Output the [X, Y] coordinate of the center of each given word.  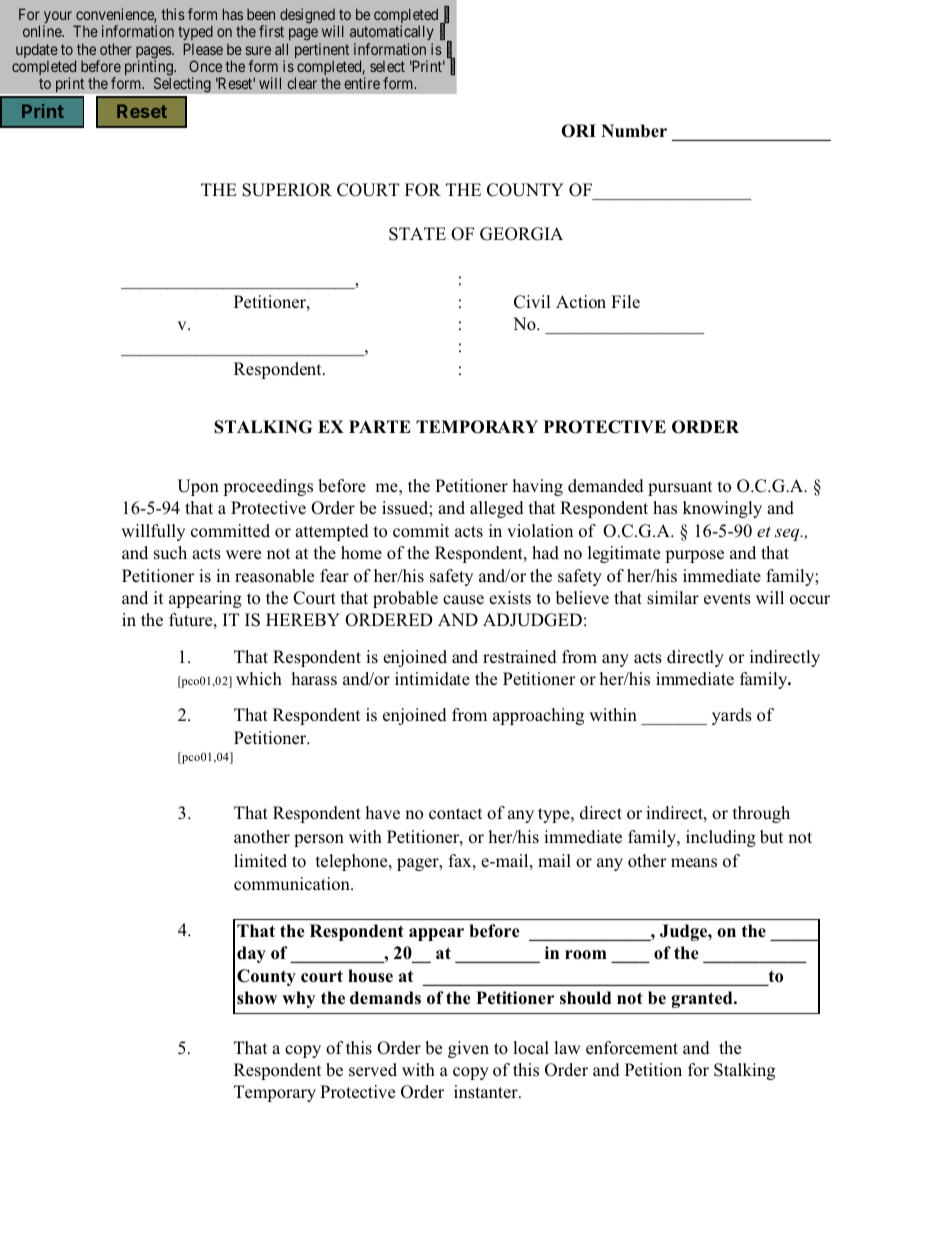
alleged [497, 509]
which [259, 679]
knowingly [722, 509]
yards [732, 716]
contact [455, 814]
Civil [532, 302]
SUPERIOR [287, 190]
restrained [520, 657]
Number [634, 131]
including [721, 838]
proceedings [268, 487]
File [625, 302]
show [257, 998]
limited [260, 861]
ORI [578, 131]
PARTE [380, 426]
